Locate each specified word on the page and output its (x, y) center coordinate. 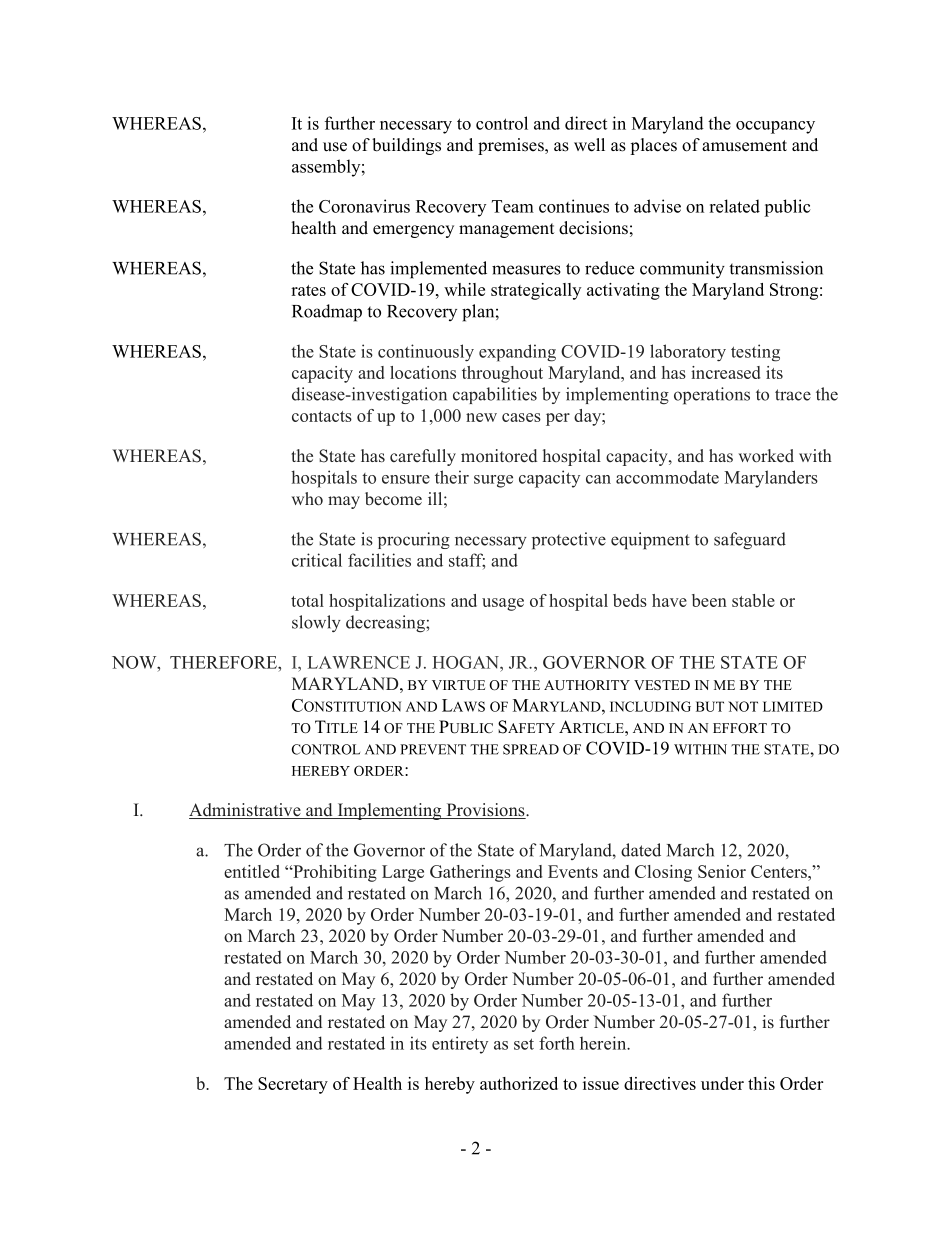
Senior (722, 871)
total (307, 600)
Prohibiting (334, 873)
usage (503, 604)
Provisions (485, 811)
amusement (744, 146)
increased (725, 372)
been (709, 600)
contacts (322, 416)
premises (512, 146)
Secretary (293, 1085)
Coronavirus (364, 206)
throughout (502, 374)
